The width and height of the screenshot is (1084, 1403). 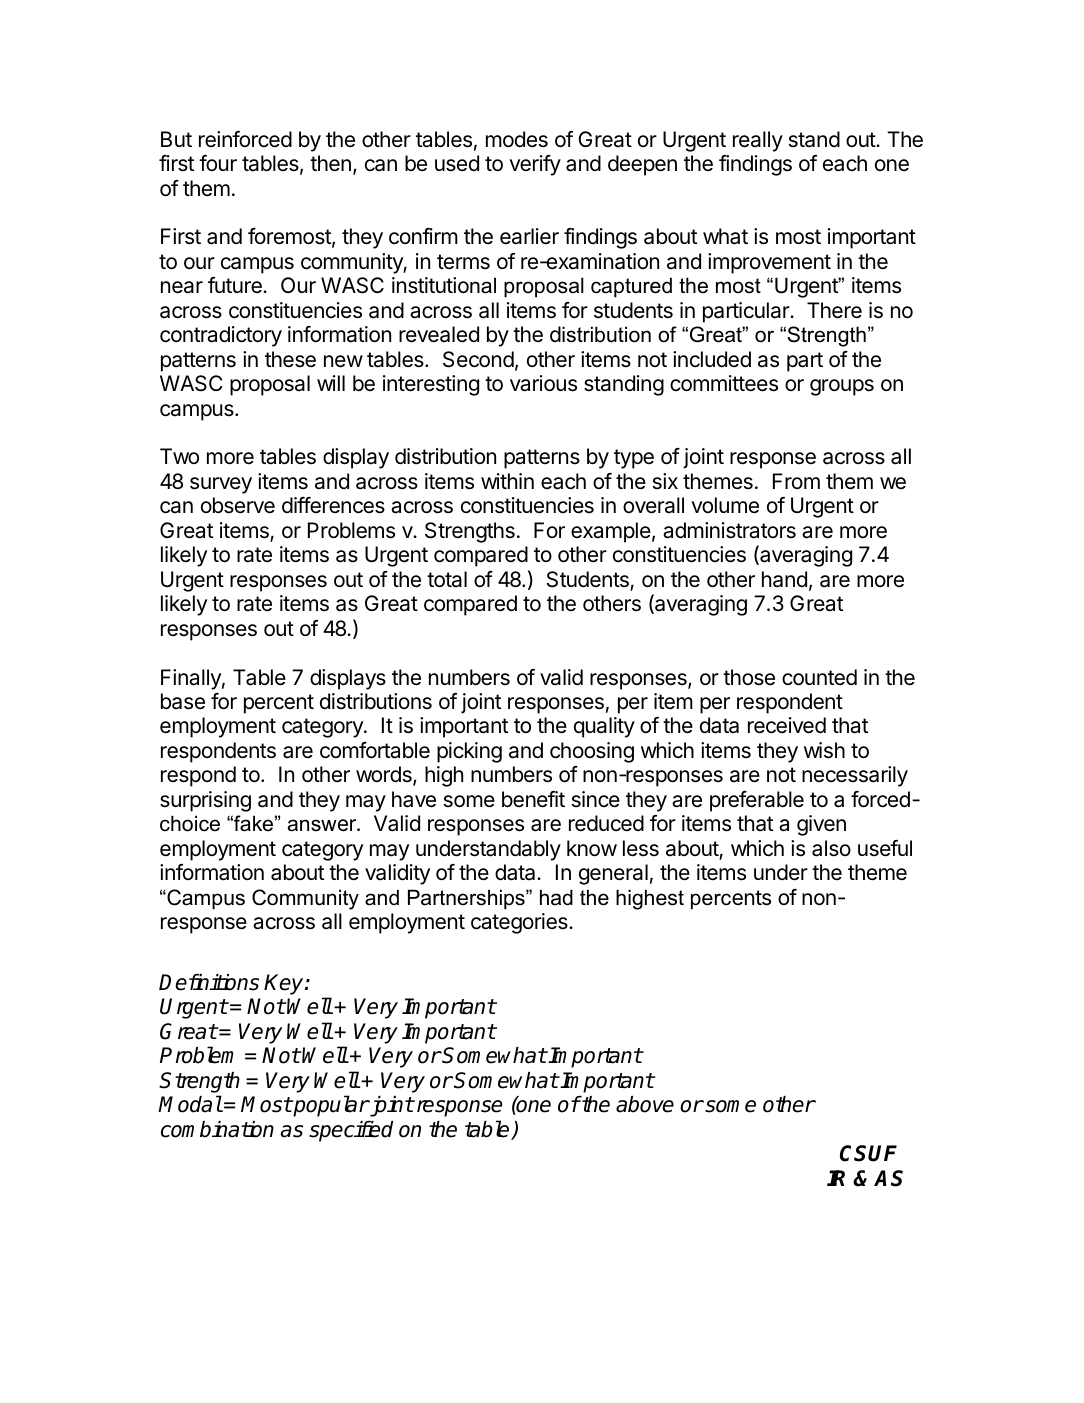 What do you see at coordinates (217, 1129) in the screenshot?
I see `combination` at bounding box center [217, 1129].
